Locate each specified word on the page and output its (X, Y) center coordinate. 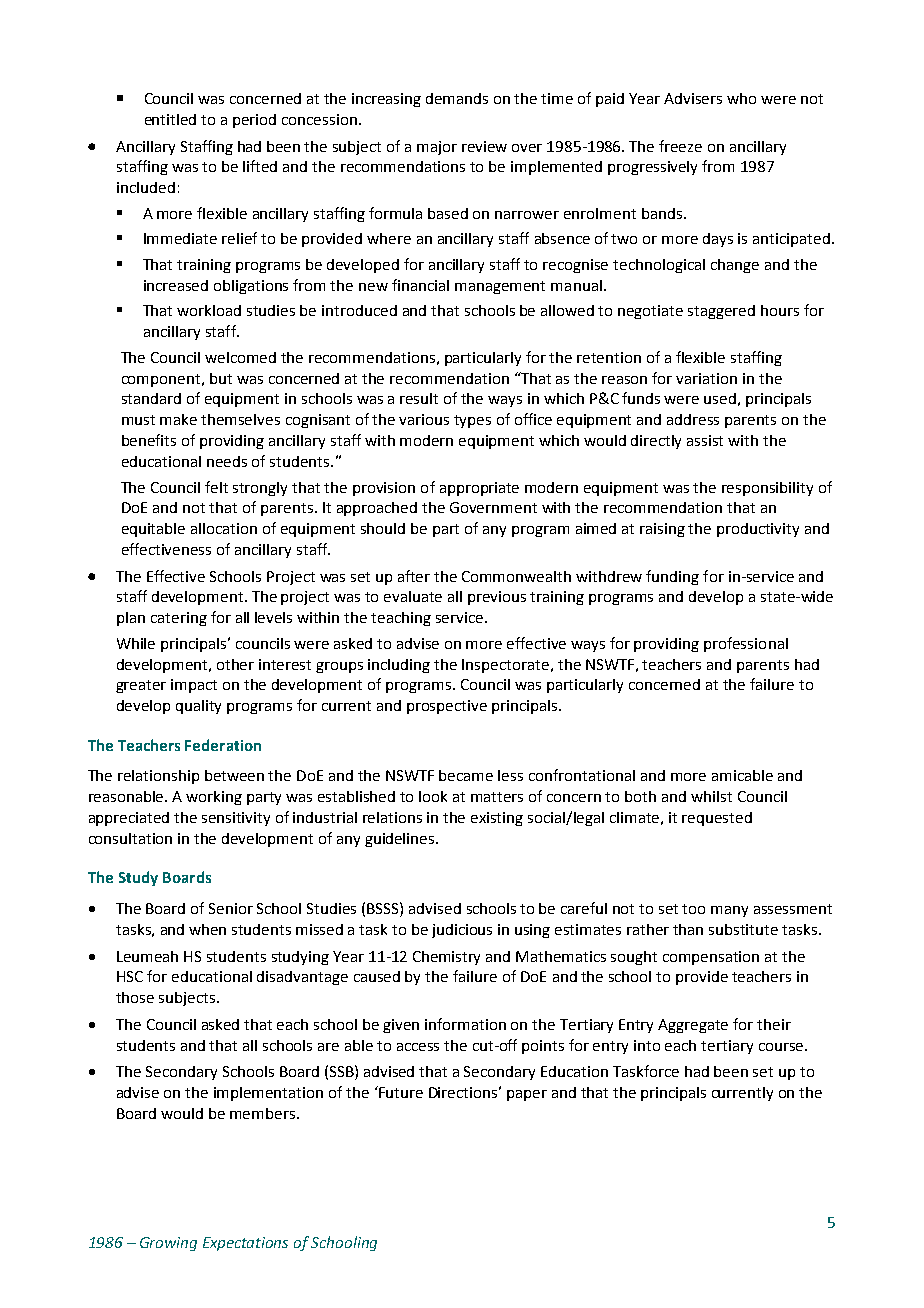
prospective (447, 707)
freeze (680, 146)
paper (527, 1095)
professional (746, 644)
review (484, 146)
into (647, 1045)
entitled (170, 119)
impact (194, 686)
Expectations (245, 1244)
